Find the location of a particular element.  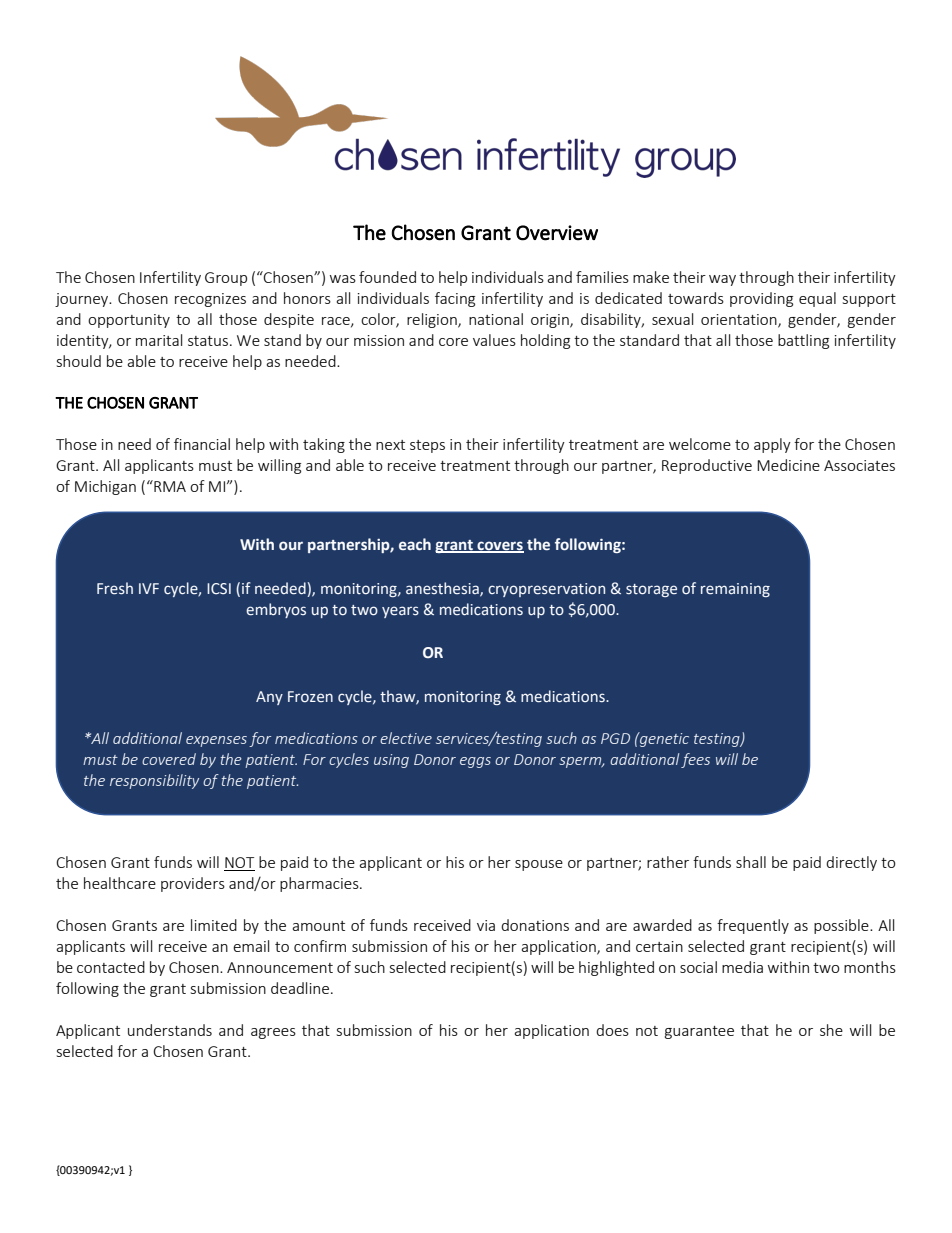

steps is located at coordinates (427, 446).
